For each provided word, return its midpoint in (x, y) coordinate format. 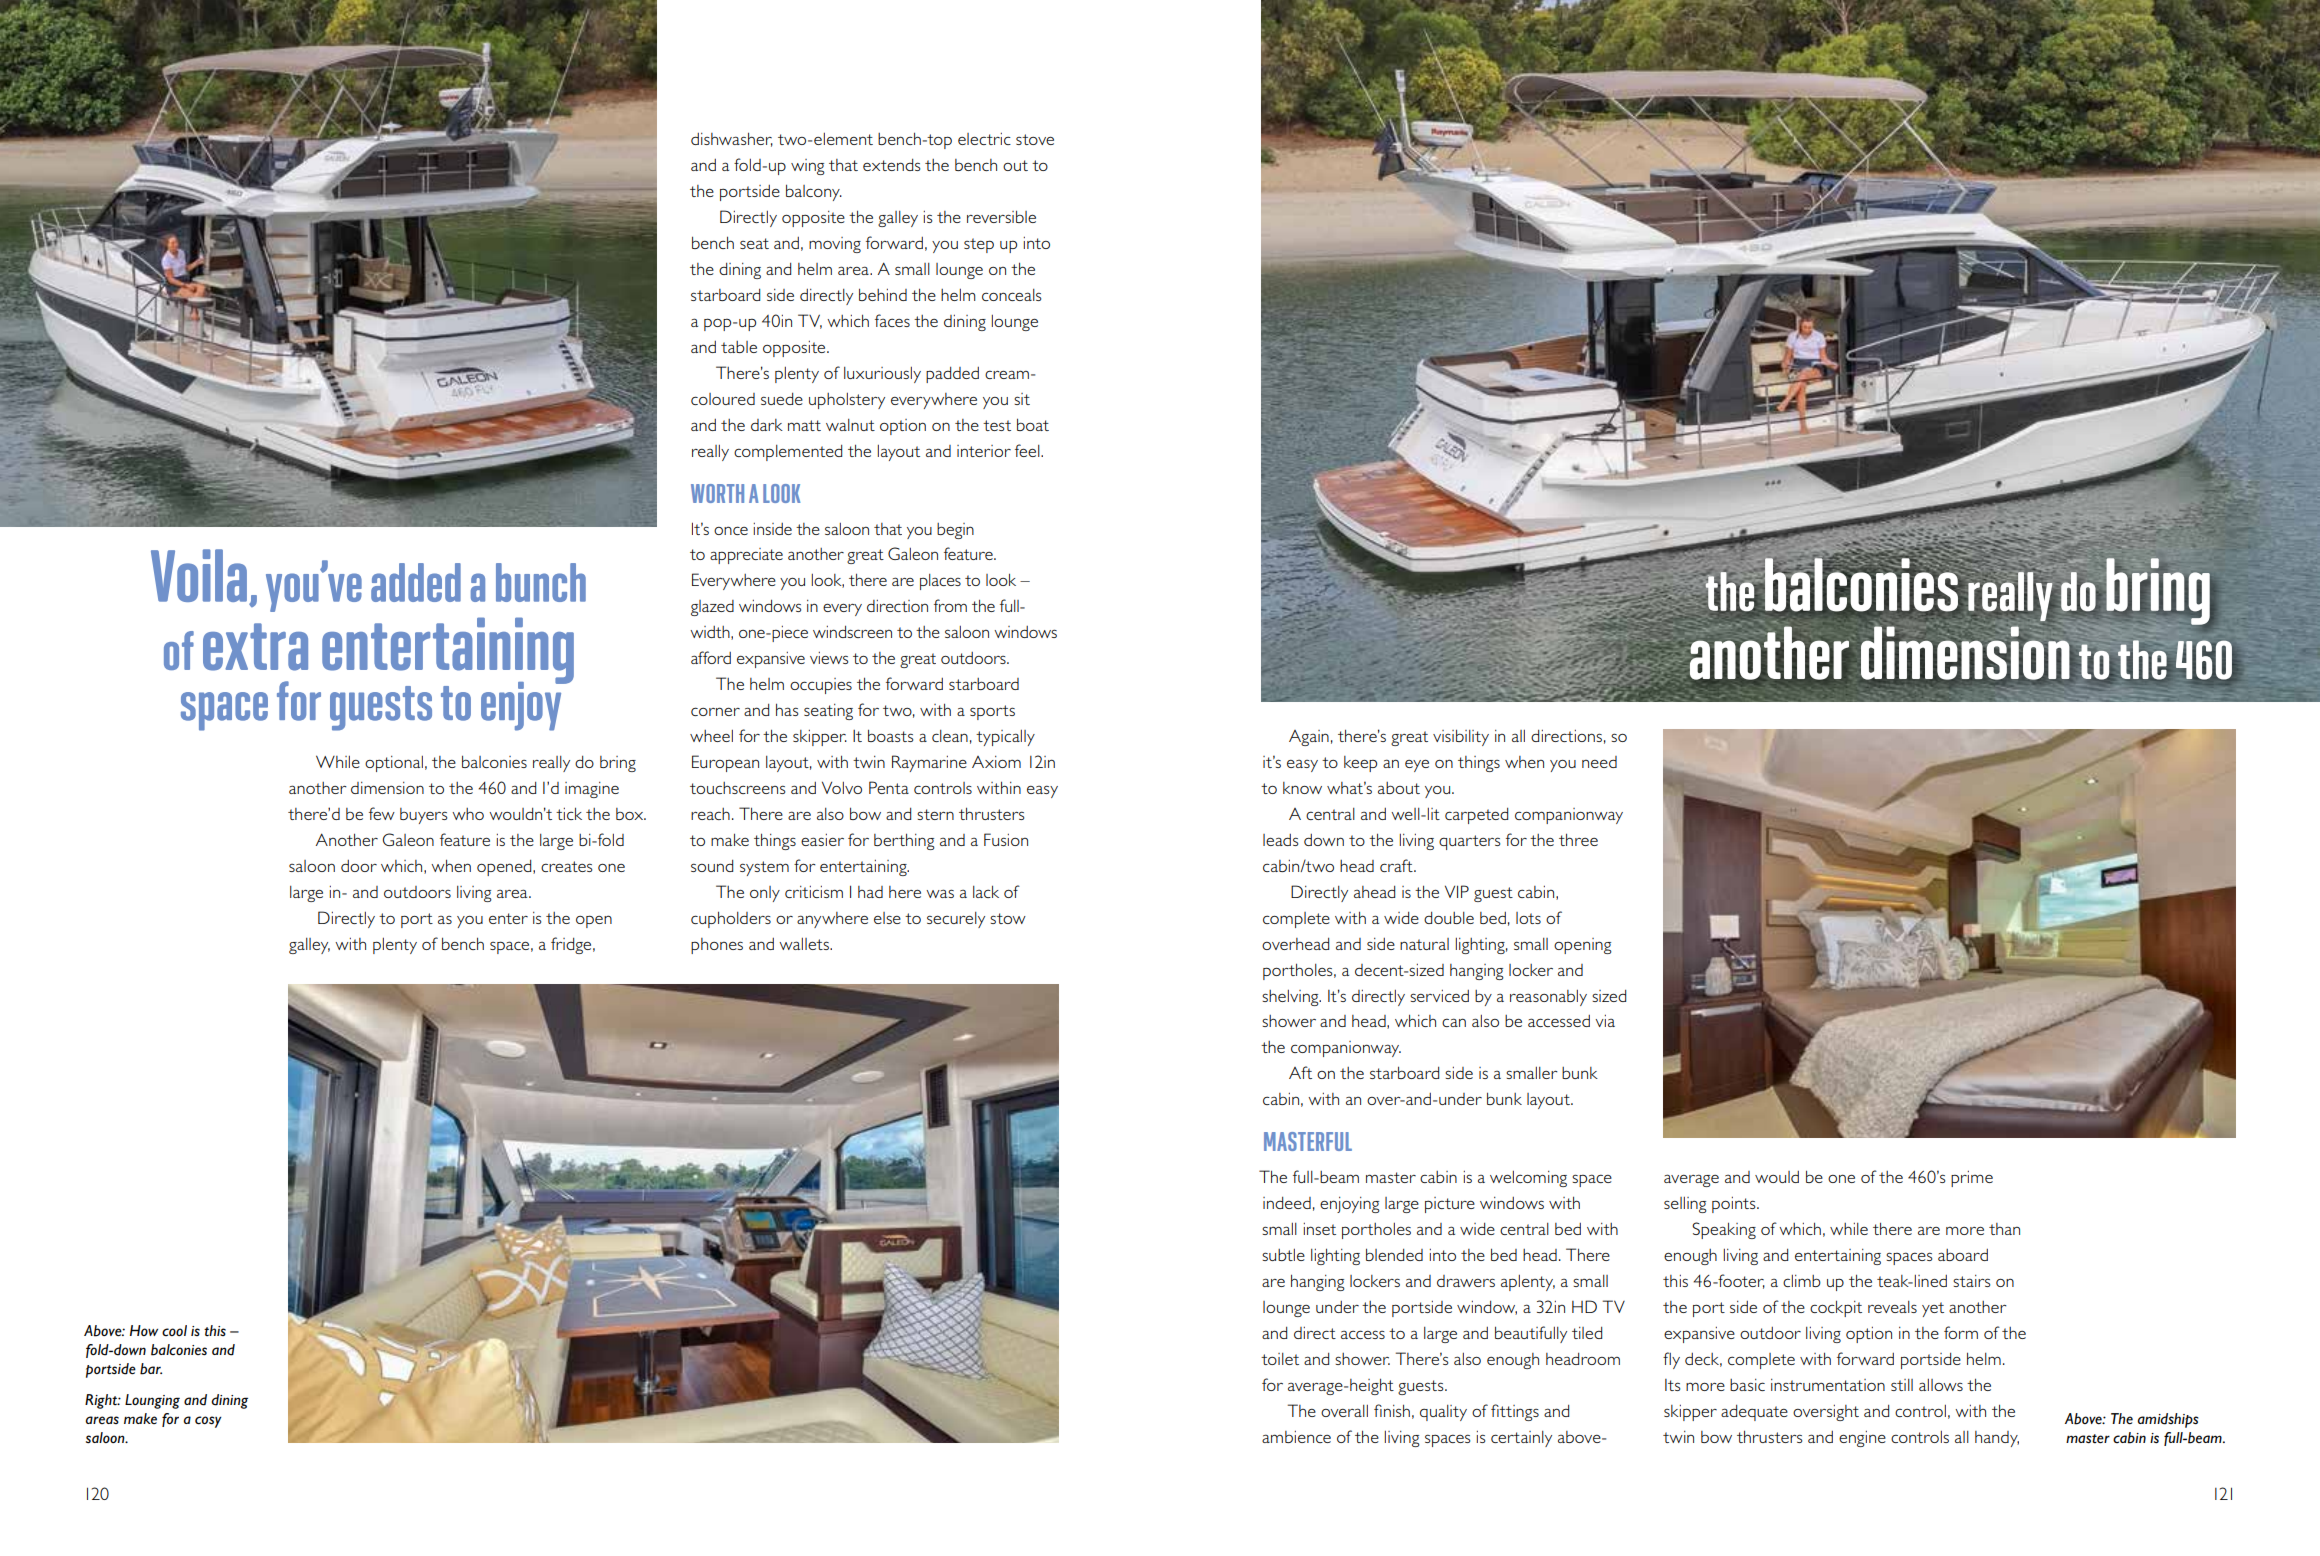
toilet (1280, 1359)
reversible (1001, 216)
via (1605, 1021)
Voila (199, 575)
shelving (1291, 998)
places (940, 582)
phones (717, 946)
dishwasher (732, 139)
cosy (208, 1422)
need (1599, 762)
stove (1035, 139)
